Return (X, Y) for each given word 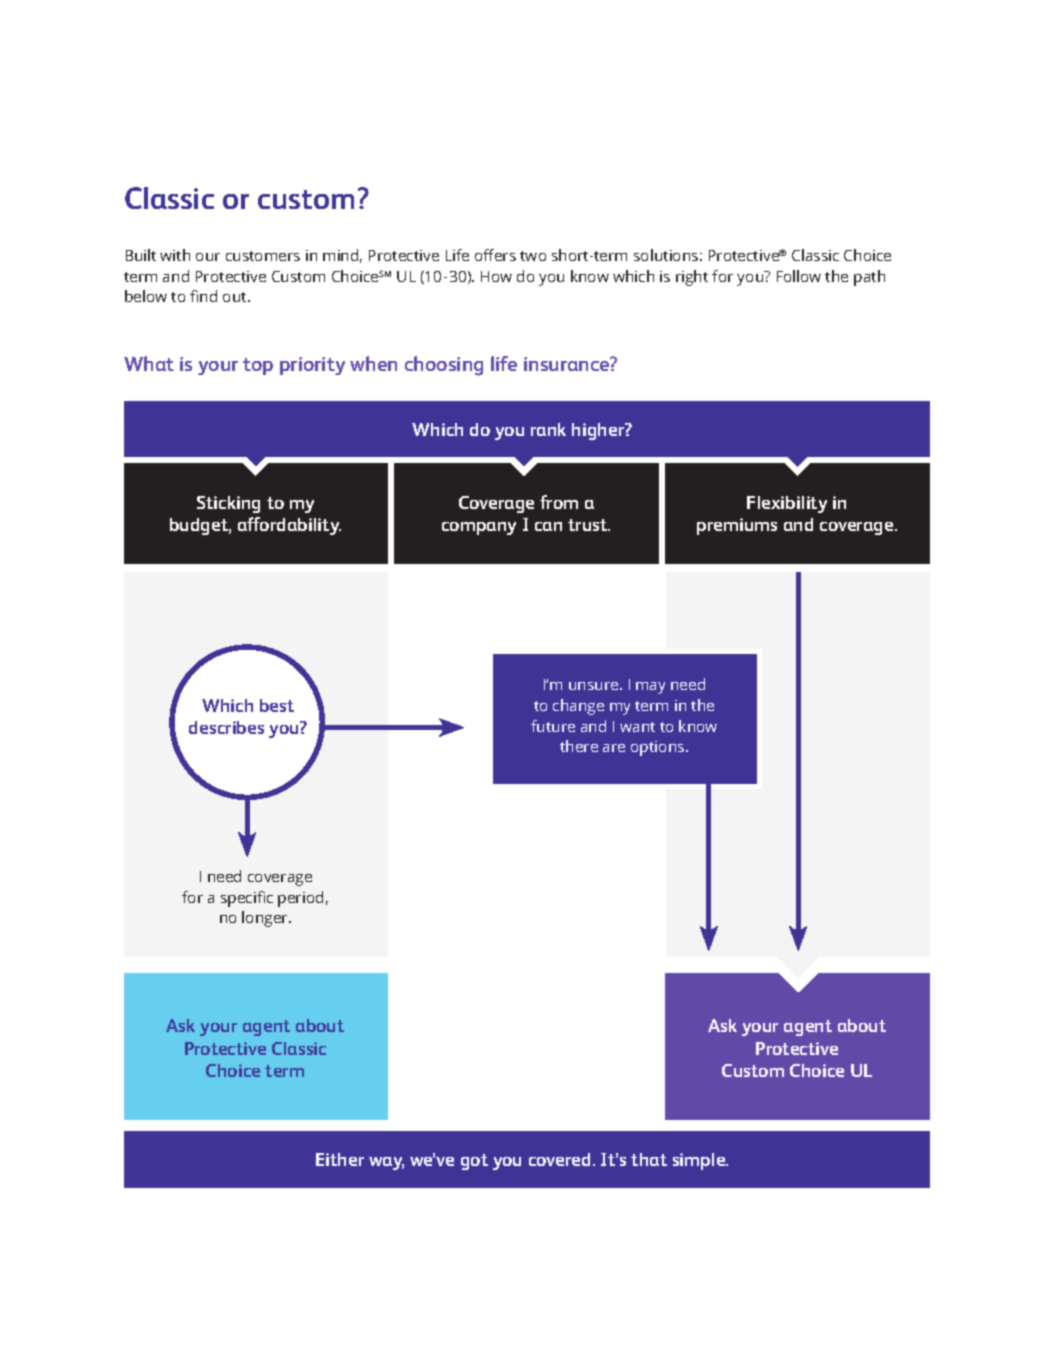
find (203, 296)
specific (247, 899)
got (474, 1162)
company (479, 528)
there (579, 746)
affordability (289, 526)
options (659, 748)
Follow (799, 276)
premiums (737, 526)
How (496, 276)
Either (340, 1159)
